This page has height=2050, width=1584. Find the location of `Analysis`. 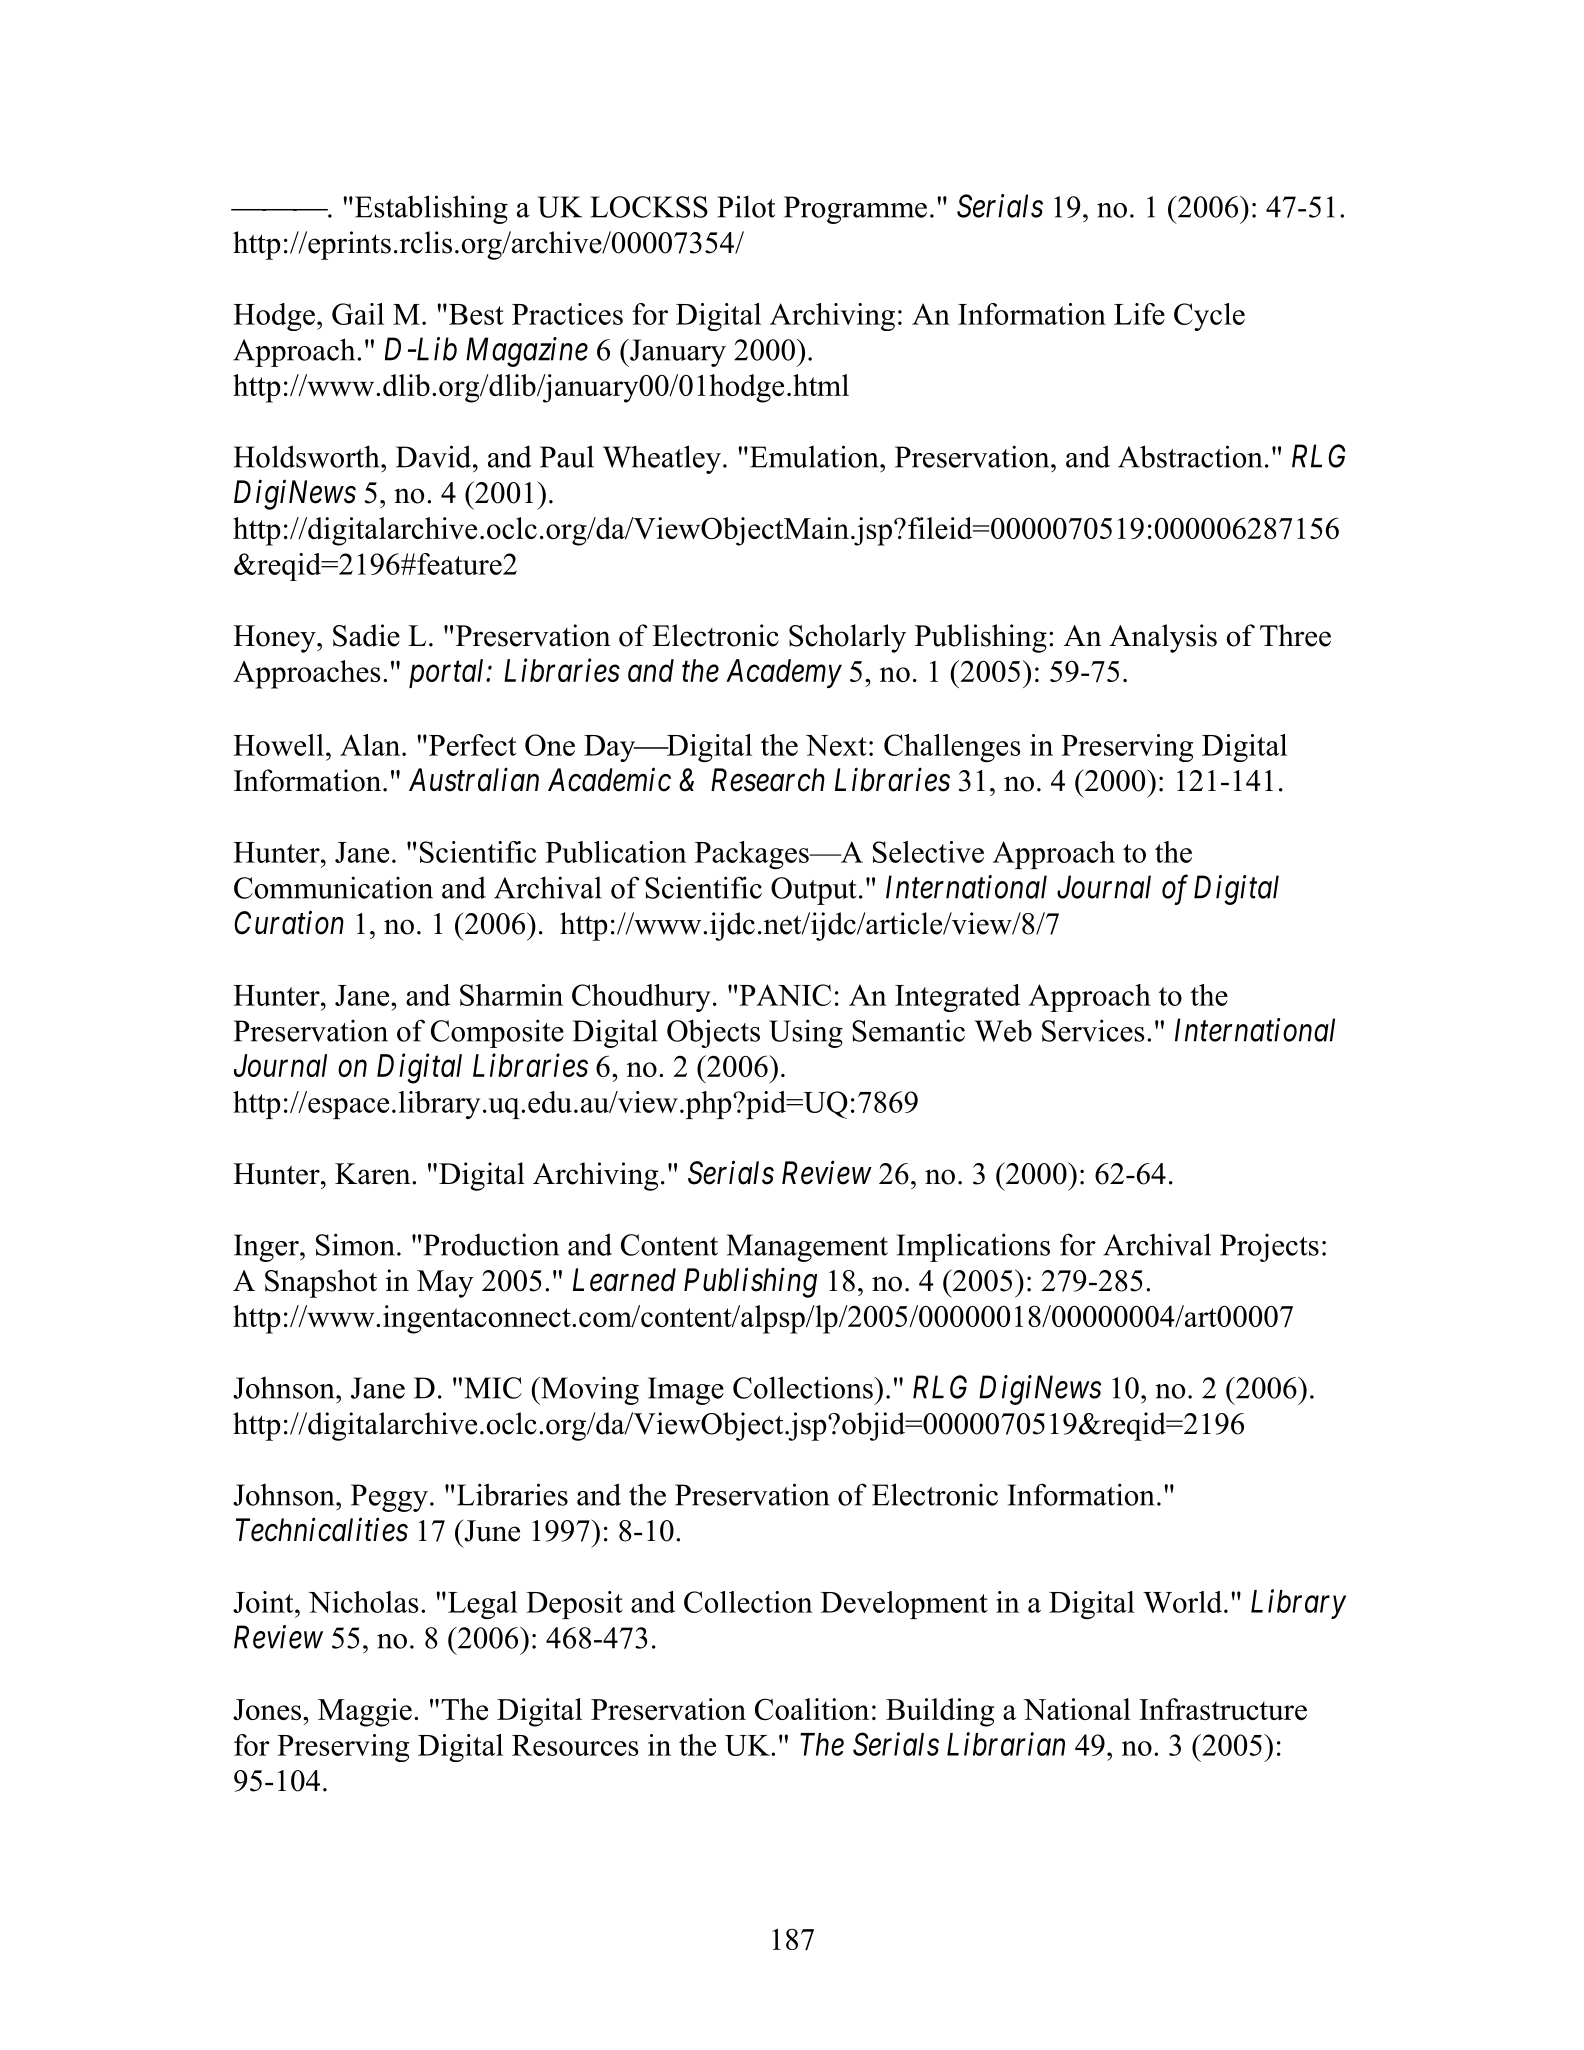

Analysis is located at coordinates (1163, 638).
